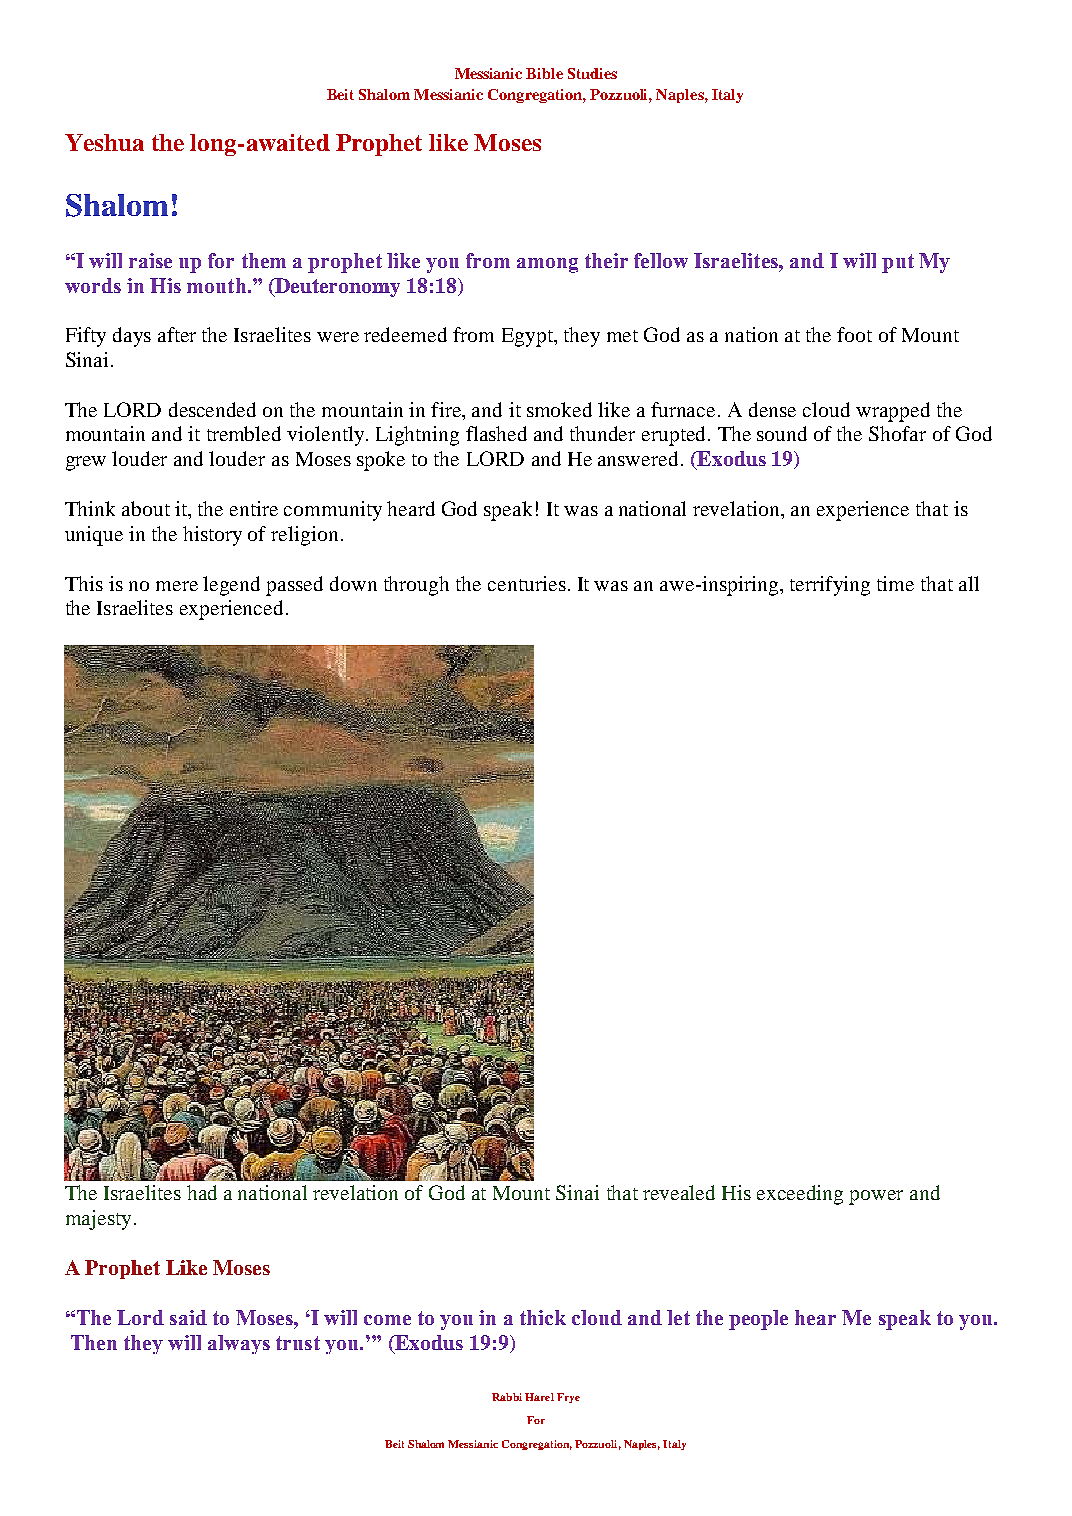 The height and width of the screenshot is (1516, 1072). Describe the element at coordinates (544, 73) in the screenshot. I see `Bible` at that location.
